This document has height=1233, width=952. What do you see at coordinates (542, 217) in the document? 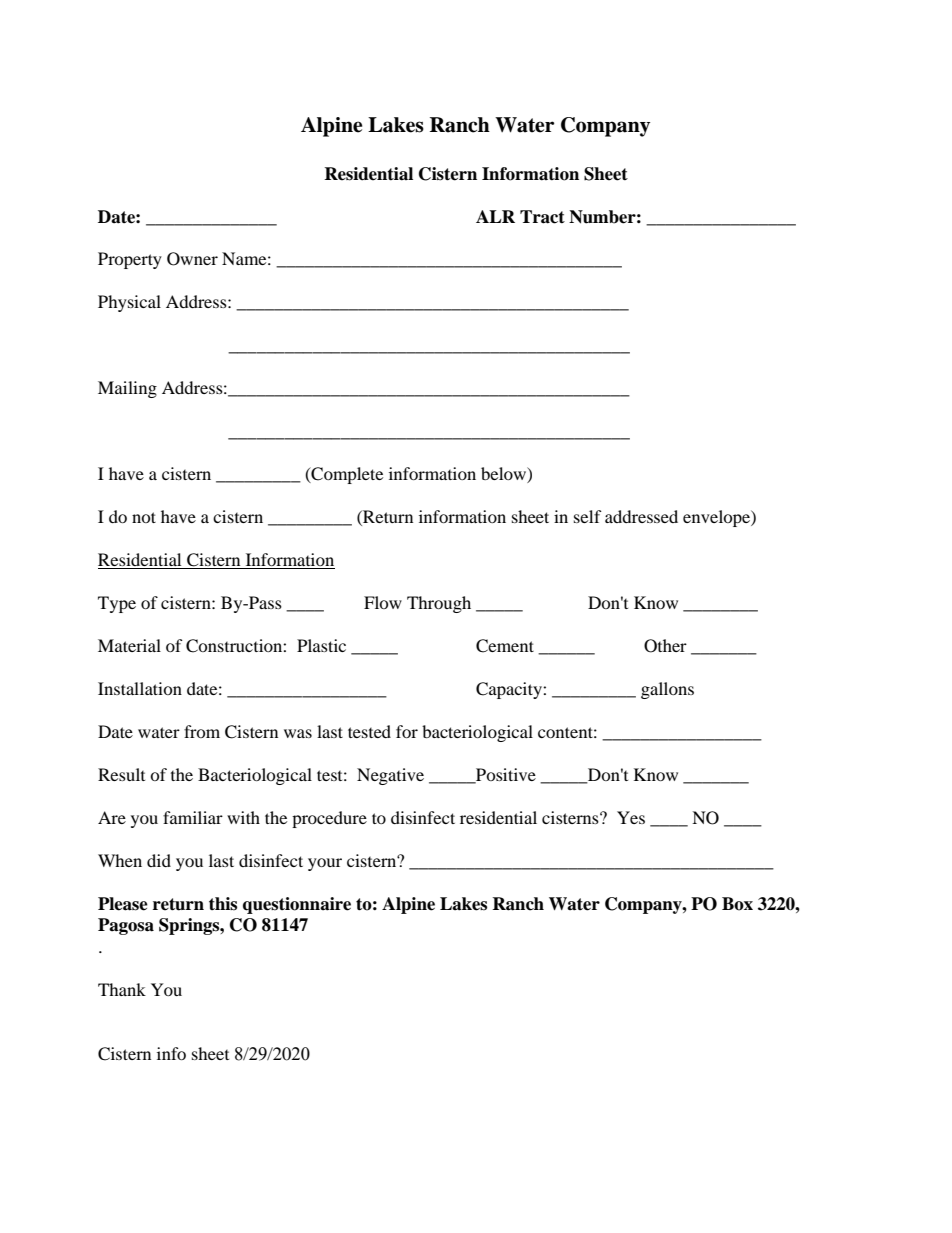
I see `Tract` at bounding box center [542, 217].
